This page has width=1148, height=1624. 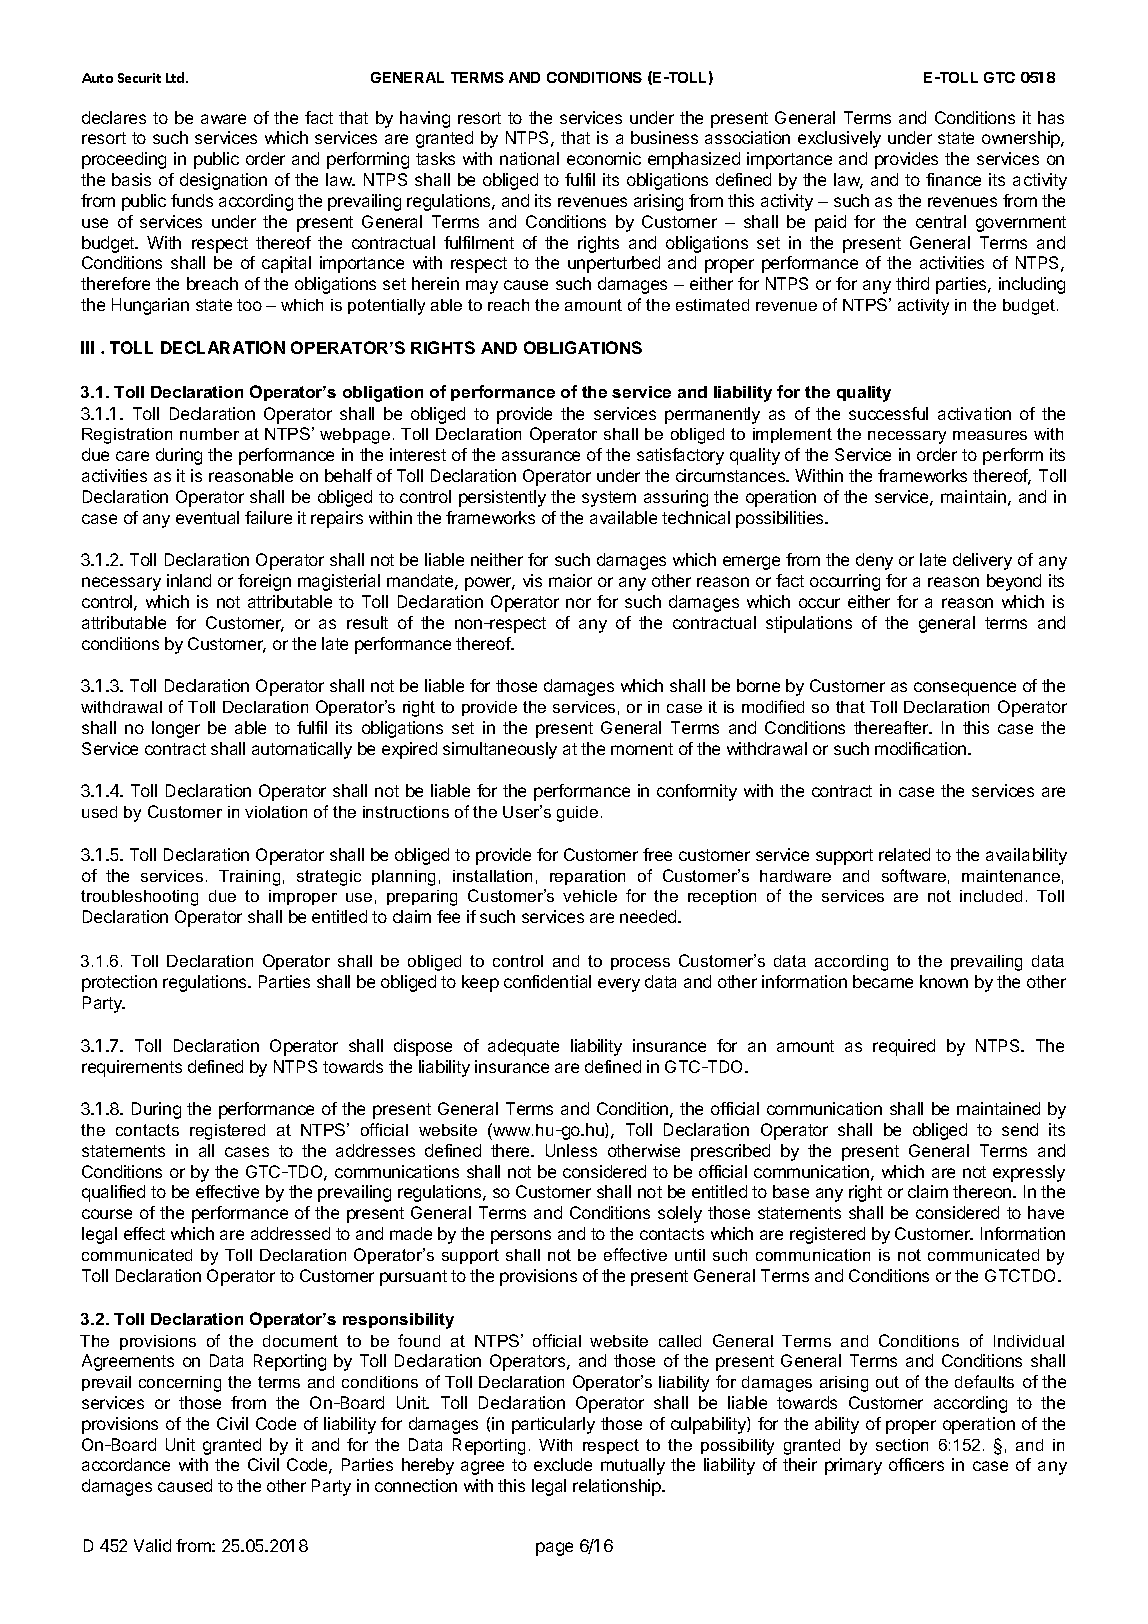 What do you see at coordinates (563, 1464) in the page?
I see `exclude` at bounding box center [563, 1464].
